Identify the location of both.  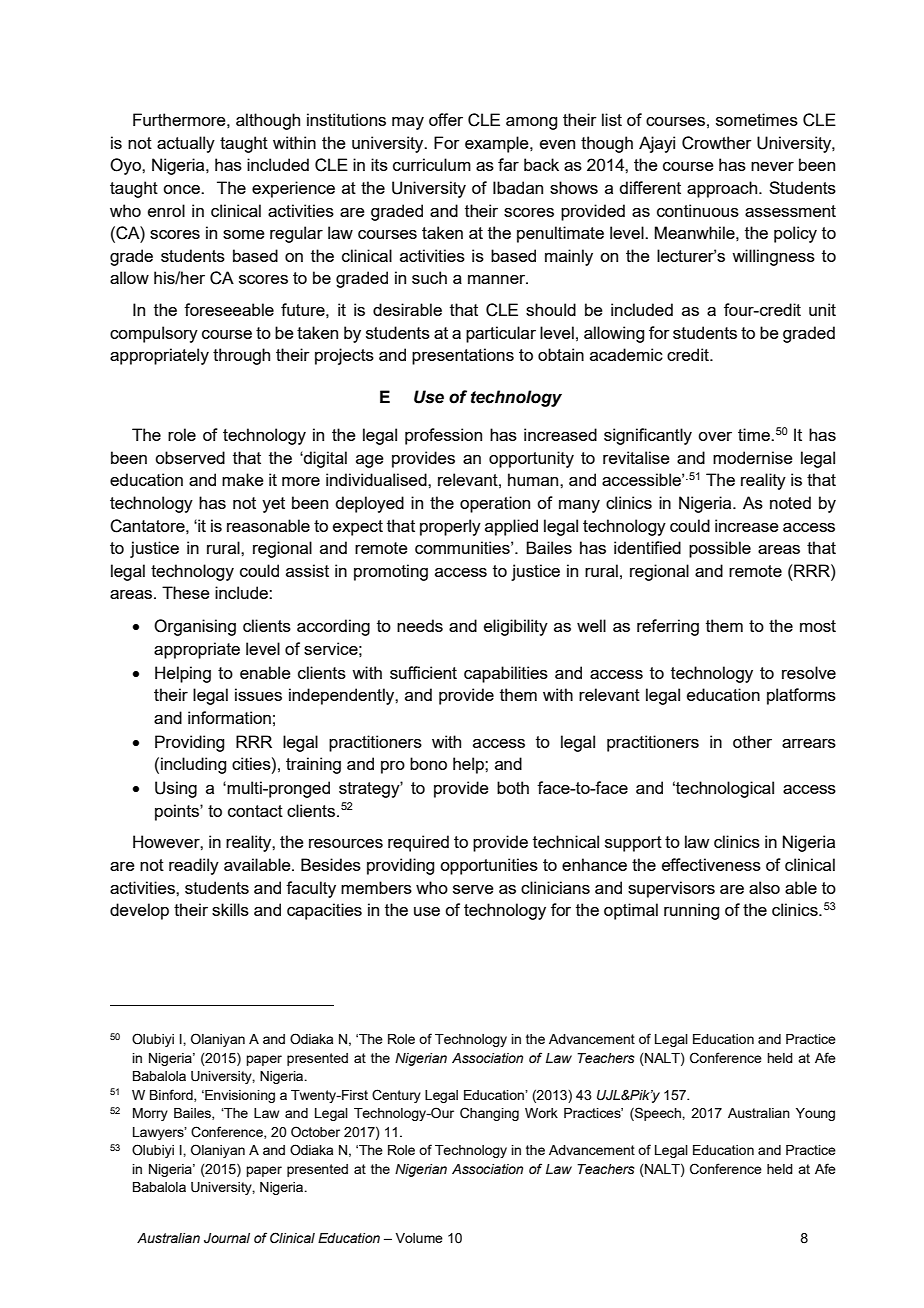
(513, 787).
